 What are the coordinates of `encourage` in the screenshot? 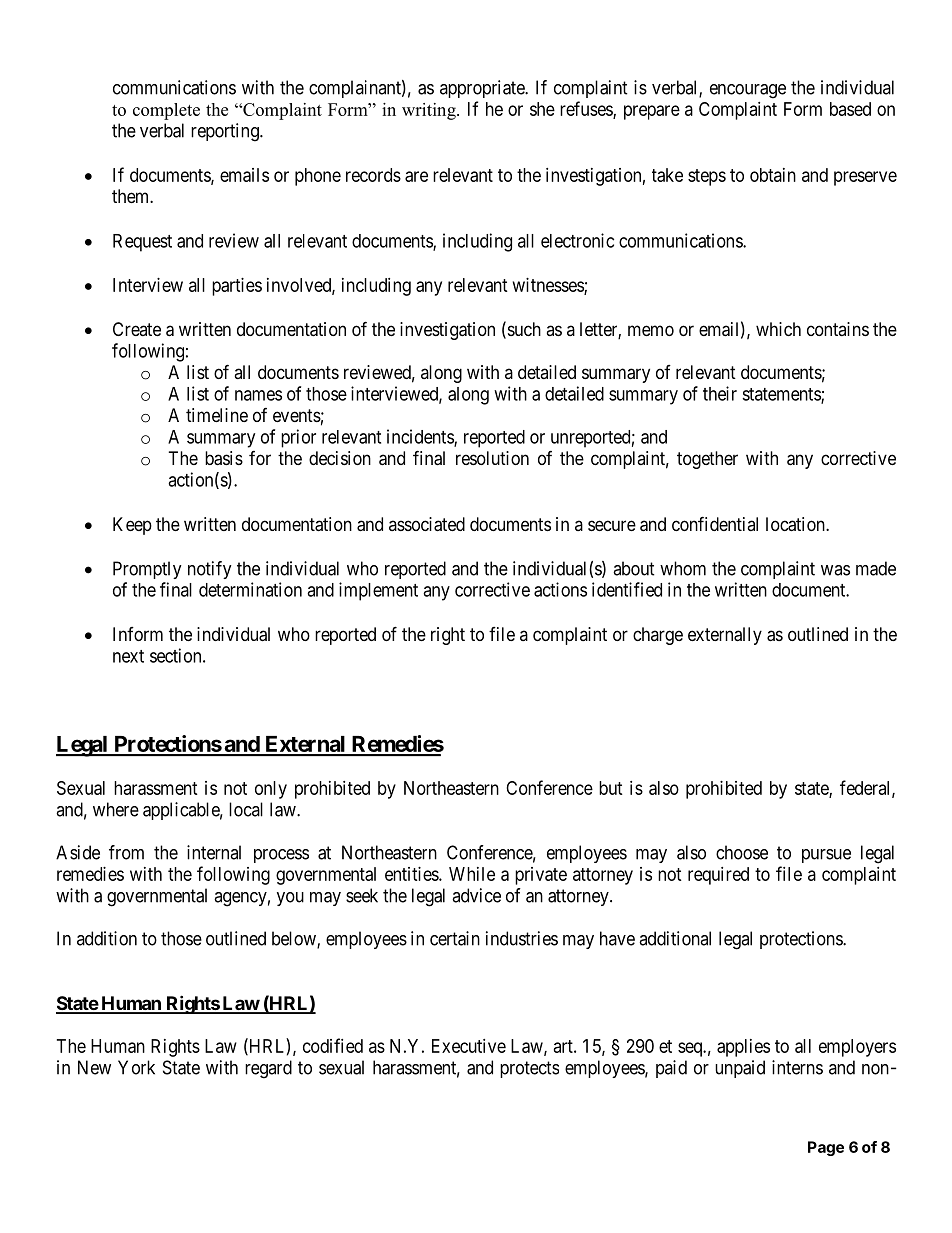 It's located at (748, 91).
